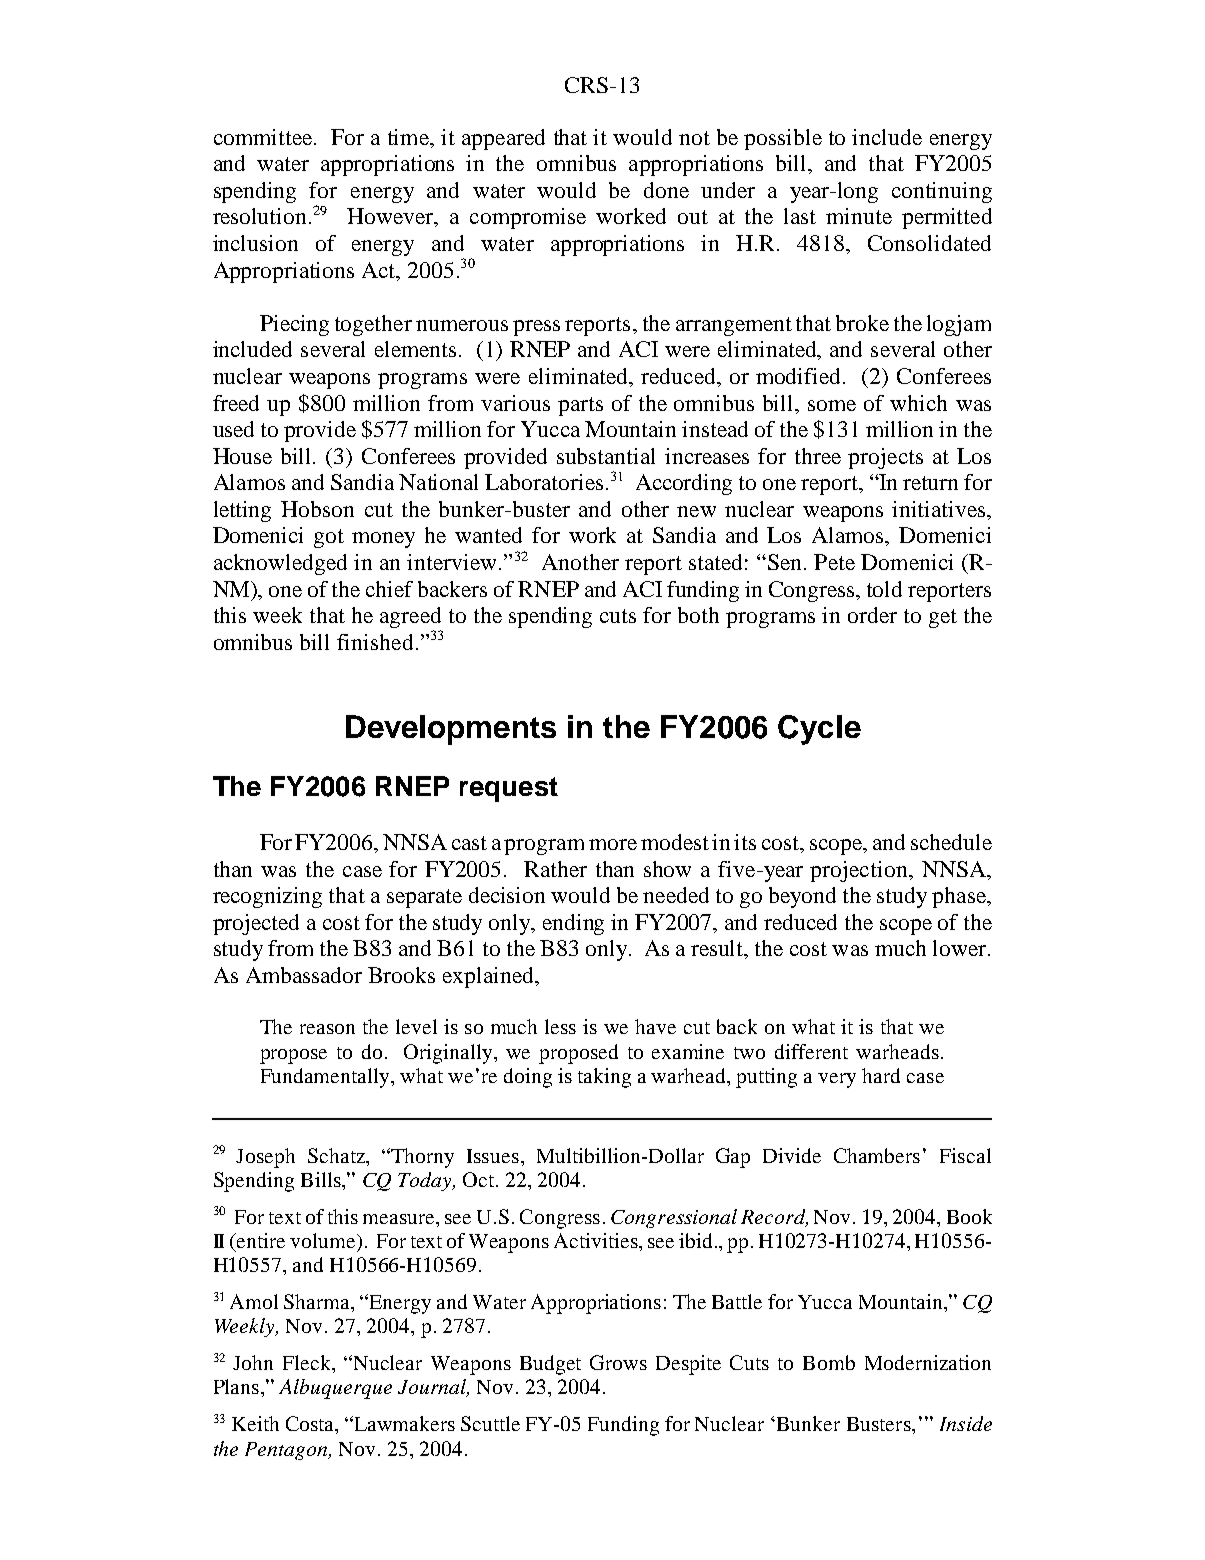  What do you see at coordinates (304, 975) in the screenshot?
I see `Ambassador` at bounding box center [304, 975].
